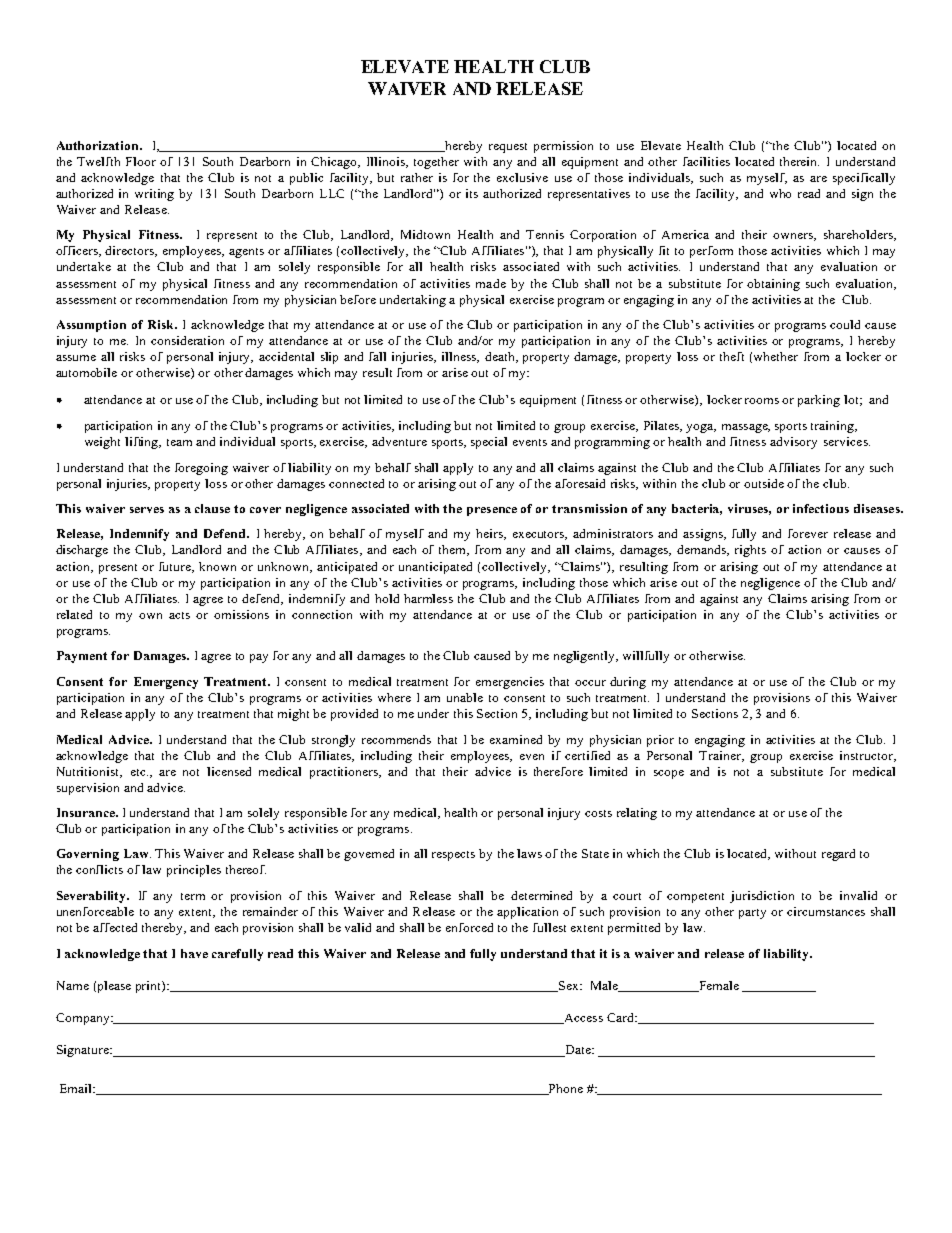 Image resolution: width=952 pixels, height=1233 pixels. Describe the element at coordinates (179, 615) in the document. I see `acts` at that location.
